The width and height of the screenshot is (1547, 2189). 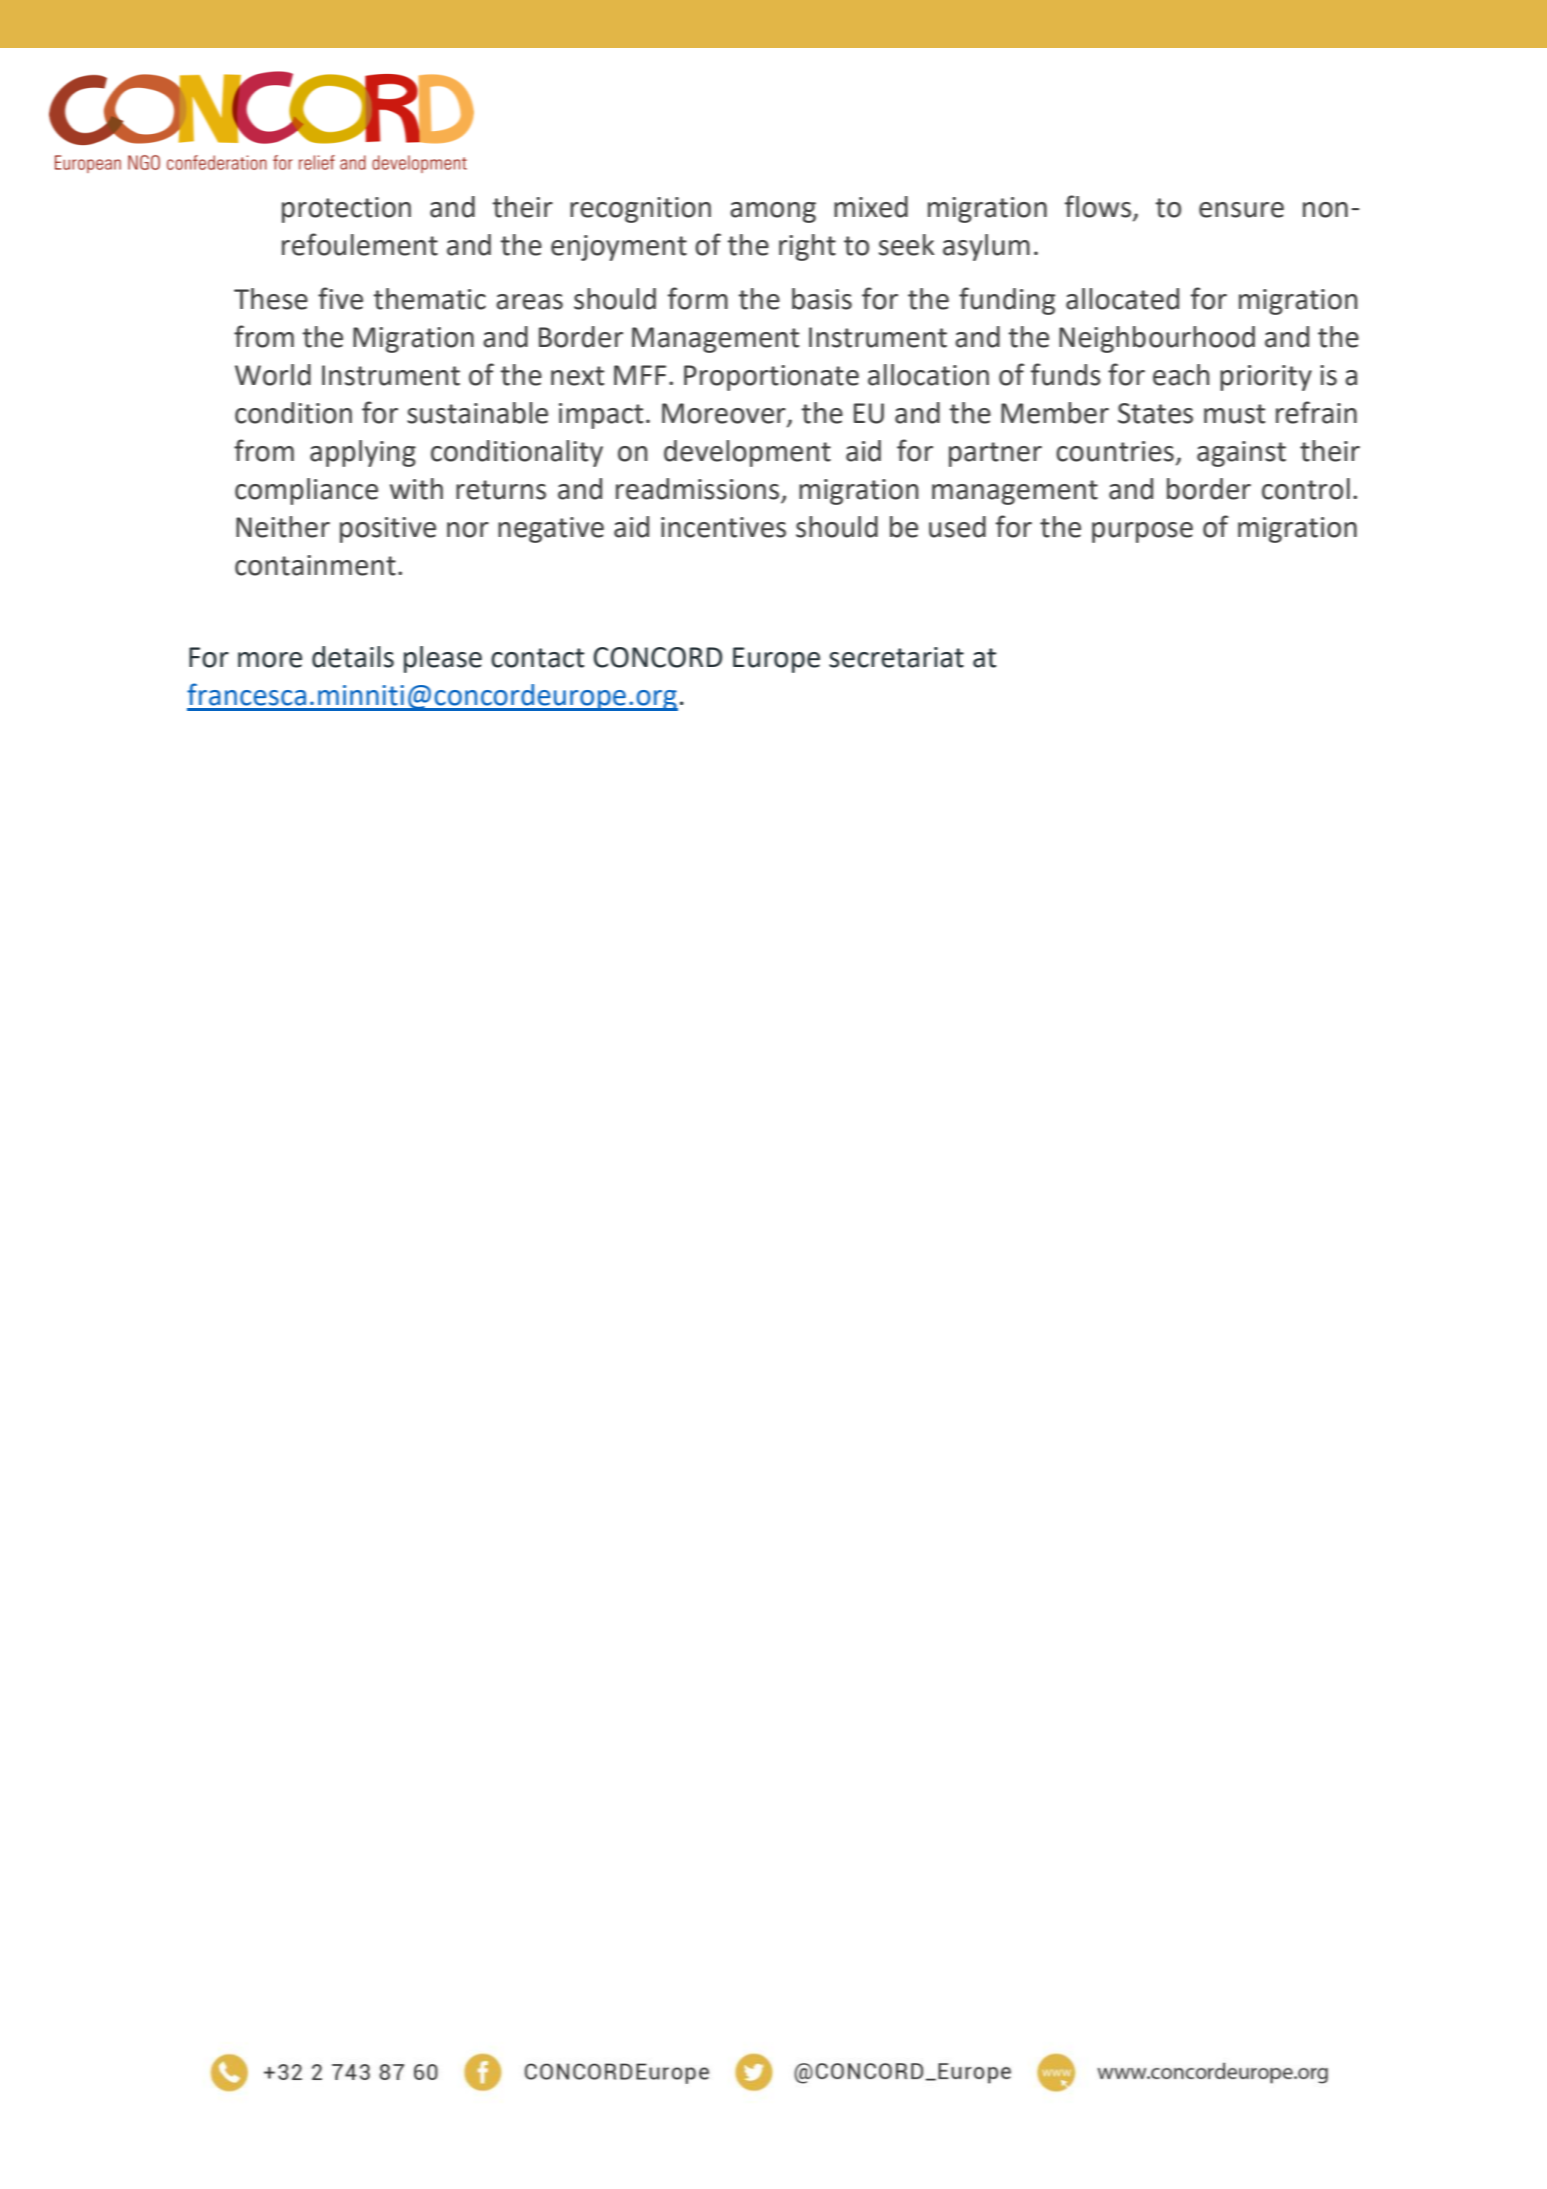 I want to click on ensure, so click(x=1241, y=210).
